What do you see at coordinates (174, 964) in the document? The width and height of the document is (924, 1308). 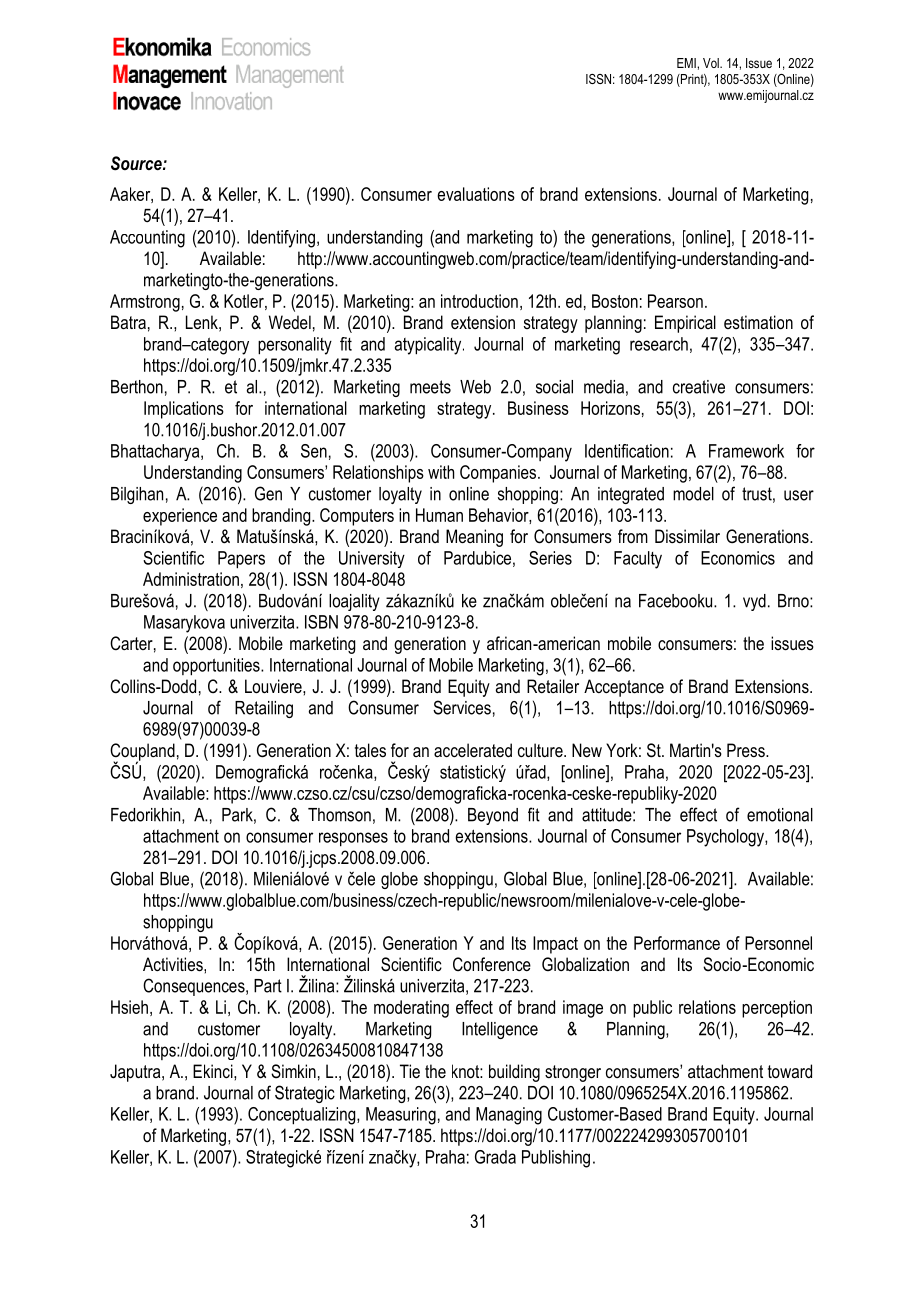 I see `Activities` at bounding box center [174, 964].
